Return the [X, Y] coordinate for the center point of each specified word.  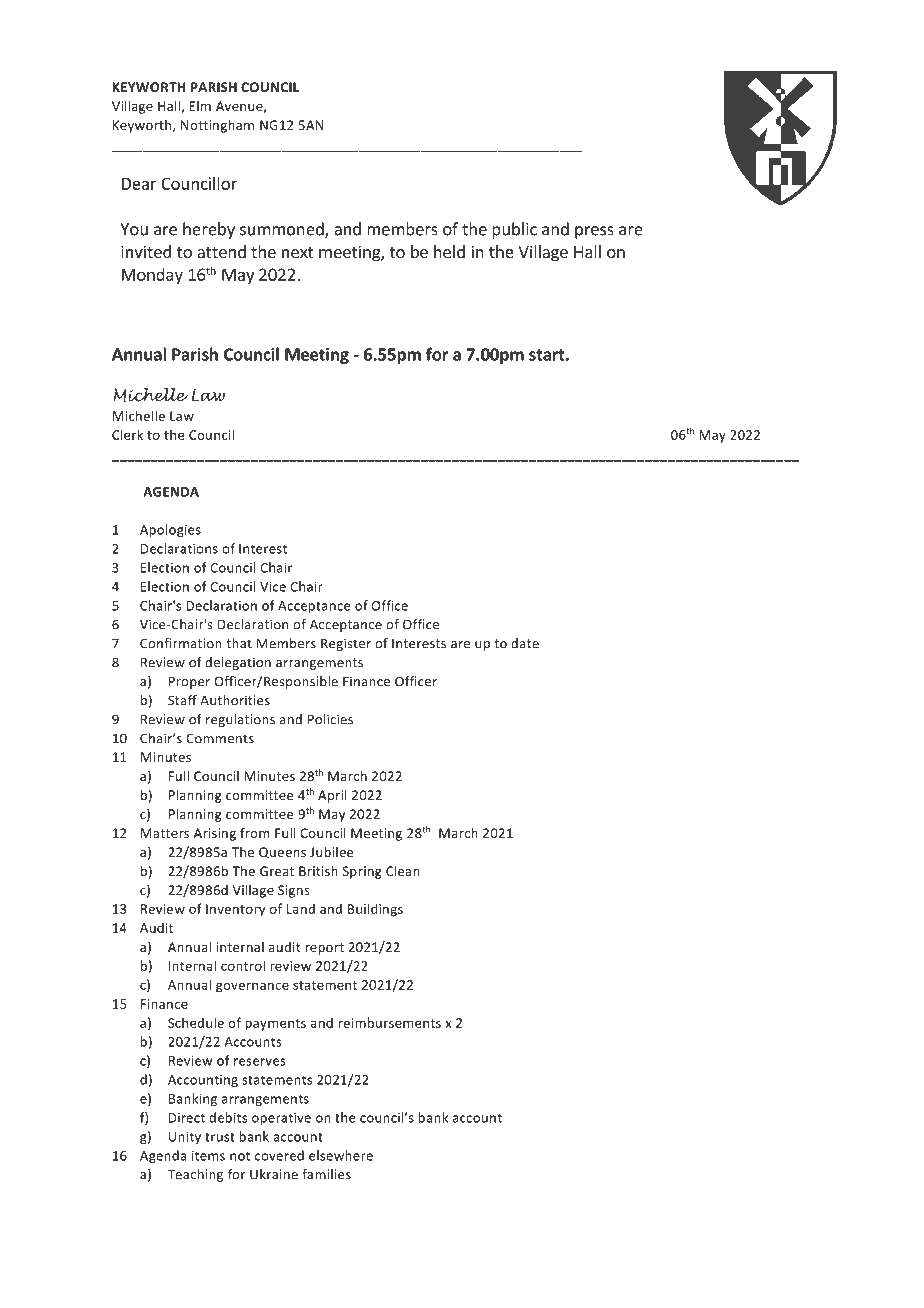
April [332, 796]
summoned [283, 230]
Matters [165, 833]
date [525, 643]
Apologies [170, 530]
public [514, 230]
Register [346, 644]
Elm [200, 106]
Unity [185, 1138]
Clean [403, 871]
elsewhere [341, 1155]
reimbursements [390, 1022]
